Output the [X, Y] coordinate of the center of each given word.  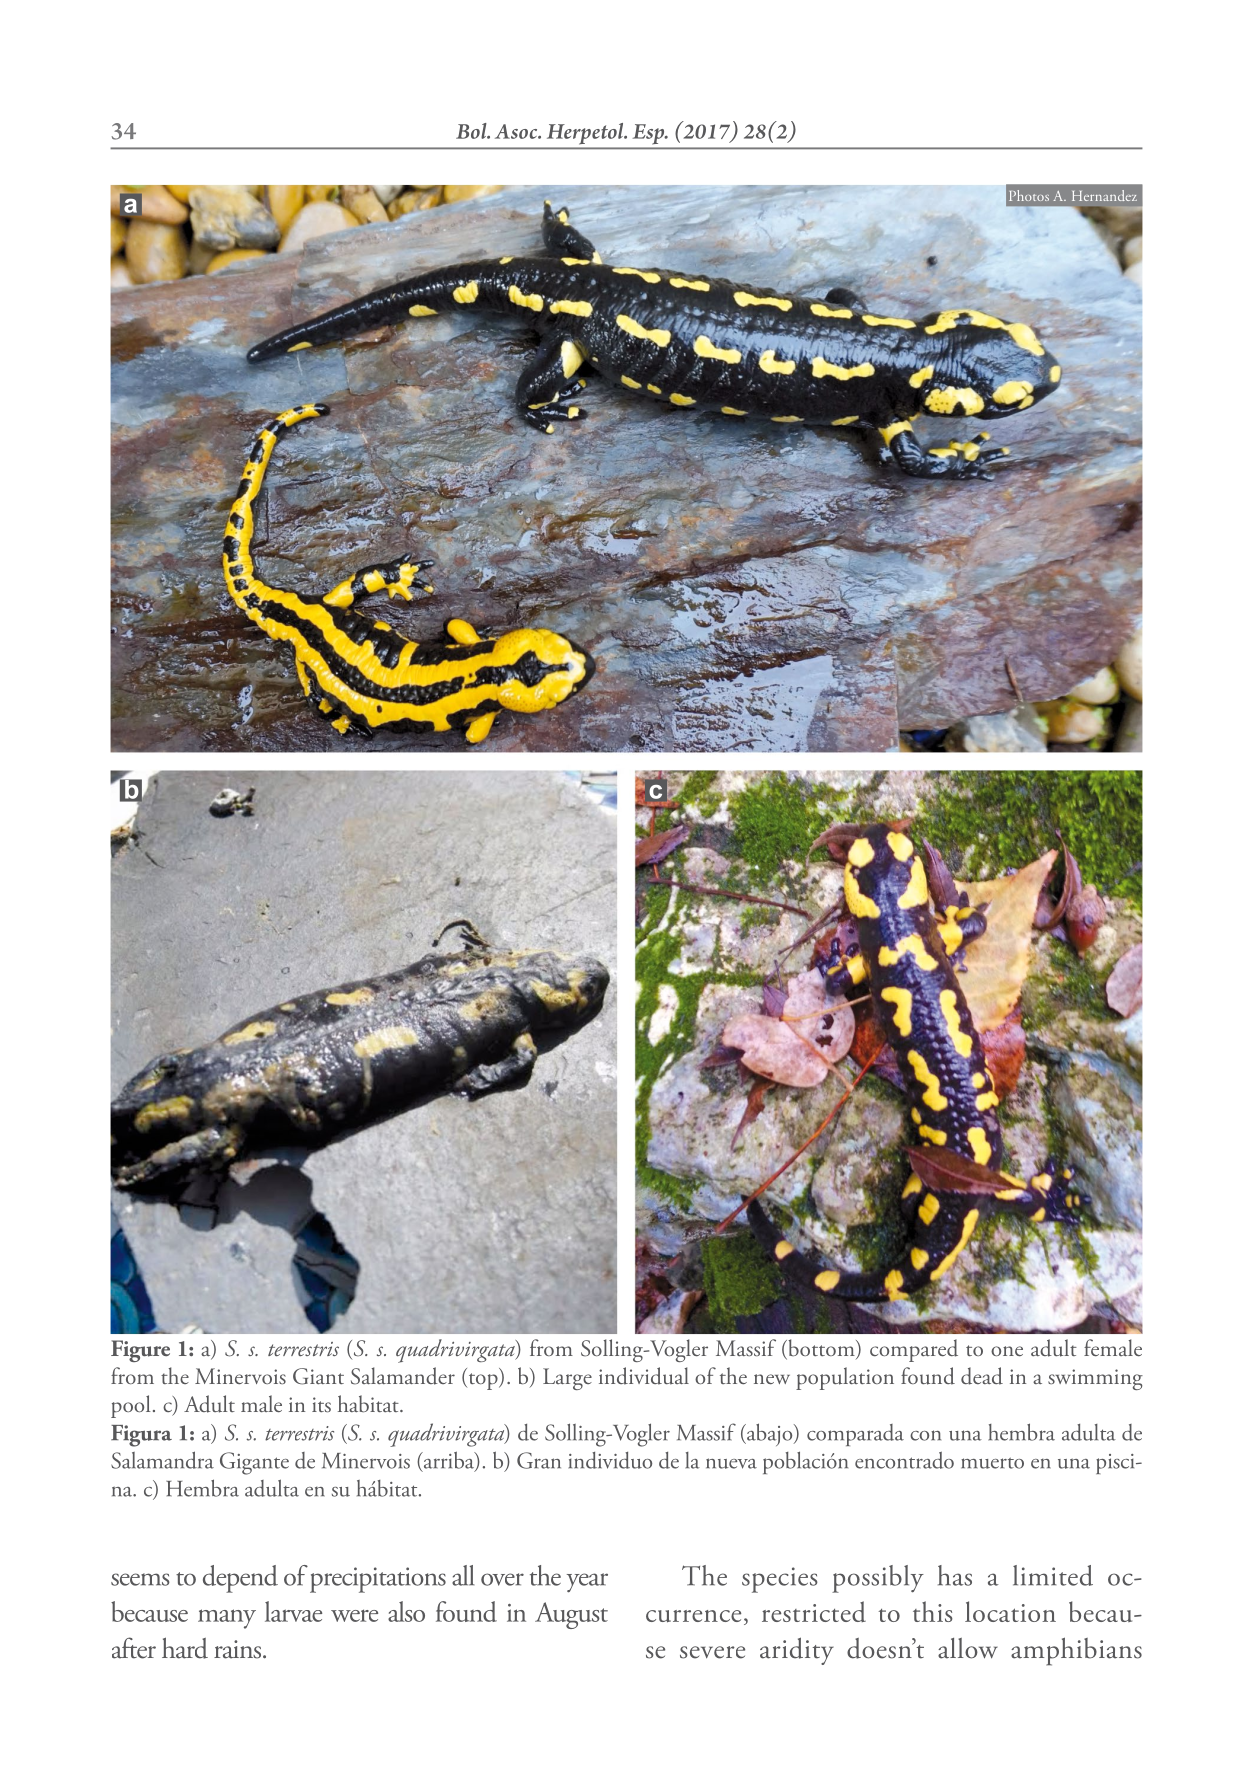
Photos [1029, 195]
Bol [472, 131]
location [1010, 1611]
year [587, 1583]
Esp [650, 134]
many [227, 1619]
